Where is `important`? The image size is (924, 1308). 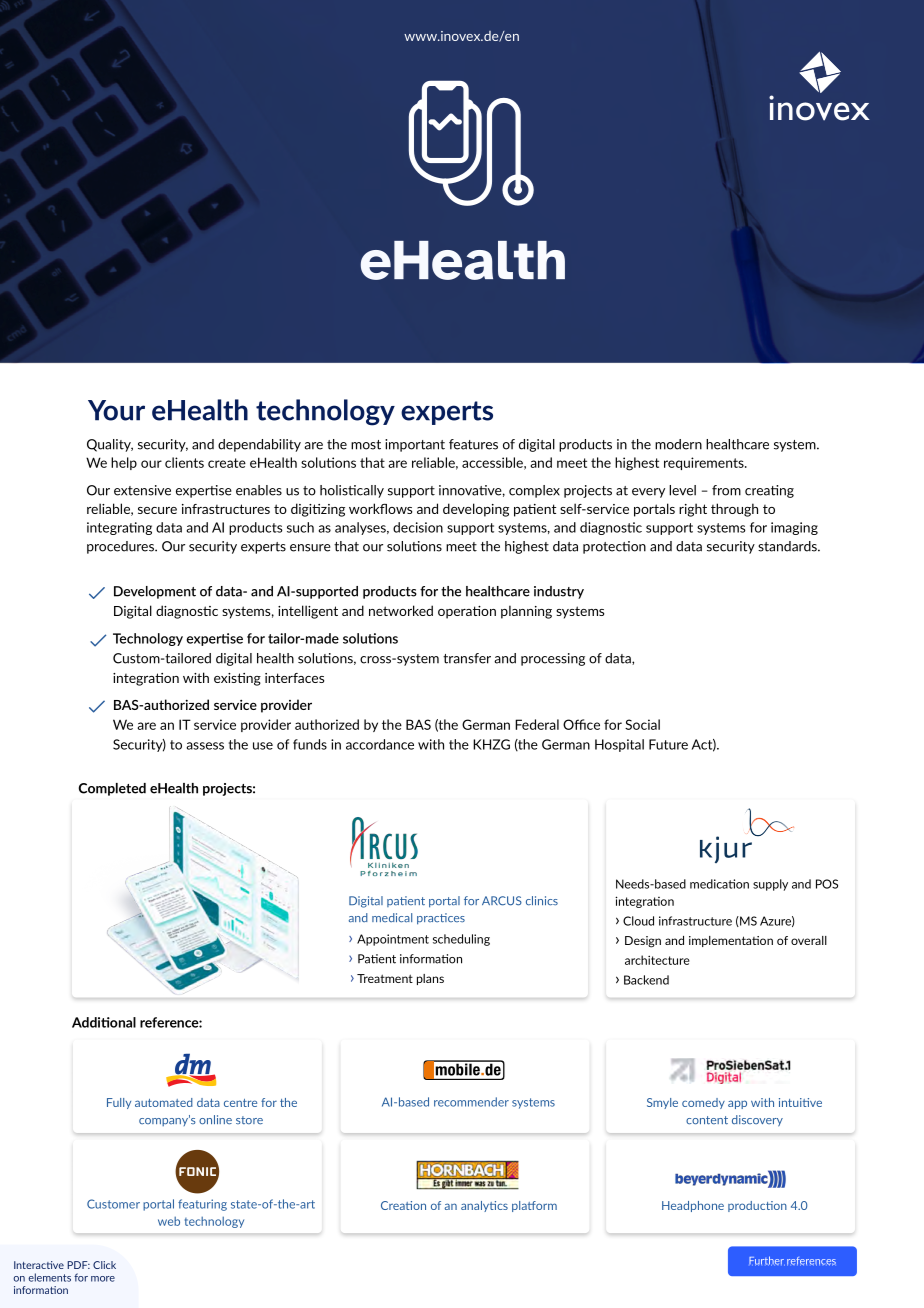 important is located at coordinates (415, 445).
